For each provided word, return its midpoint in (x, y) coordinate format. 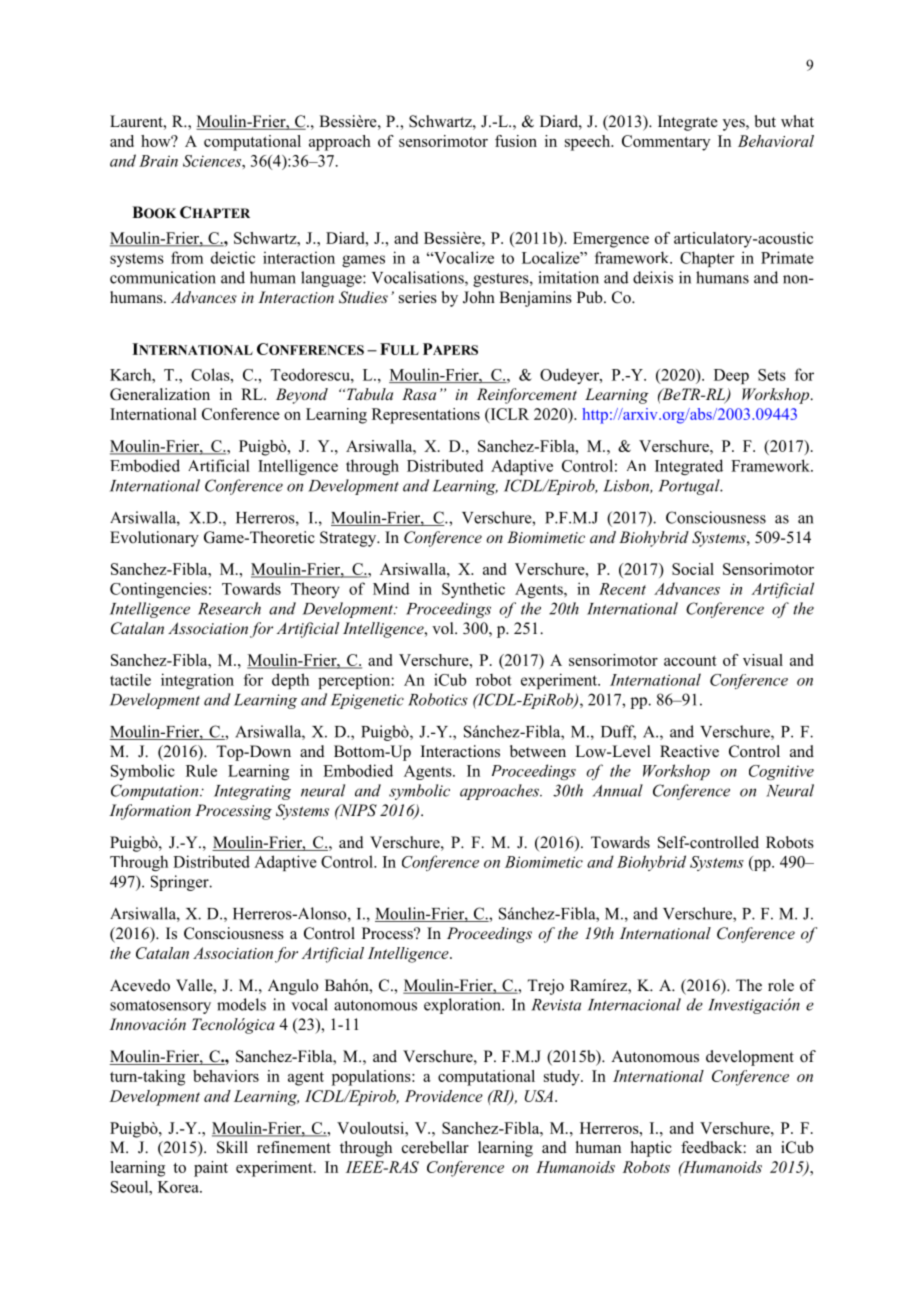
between (538, 751)
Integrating (252, 792)
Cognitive (781, 772)
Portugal (690, 487)
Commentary (666, 143)
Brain (158, 161)
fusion (516, 141)
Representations (426, 416)
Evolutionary (154, 539)
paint (211, 1169)
